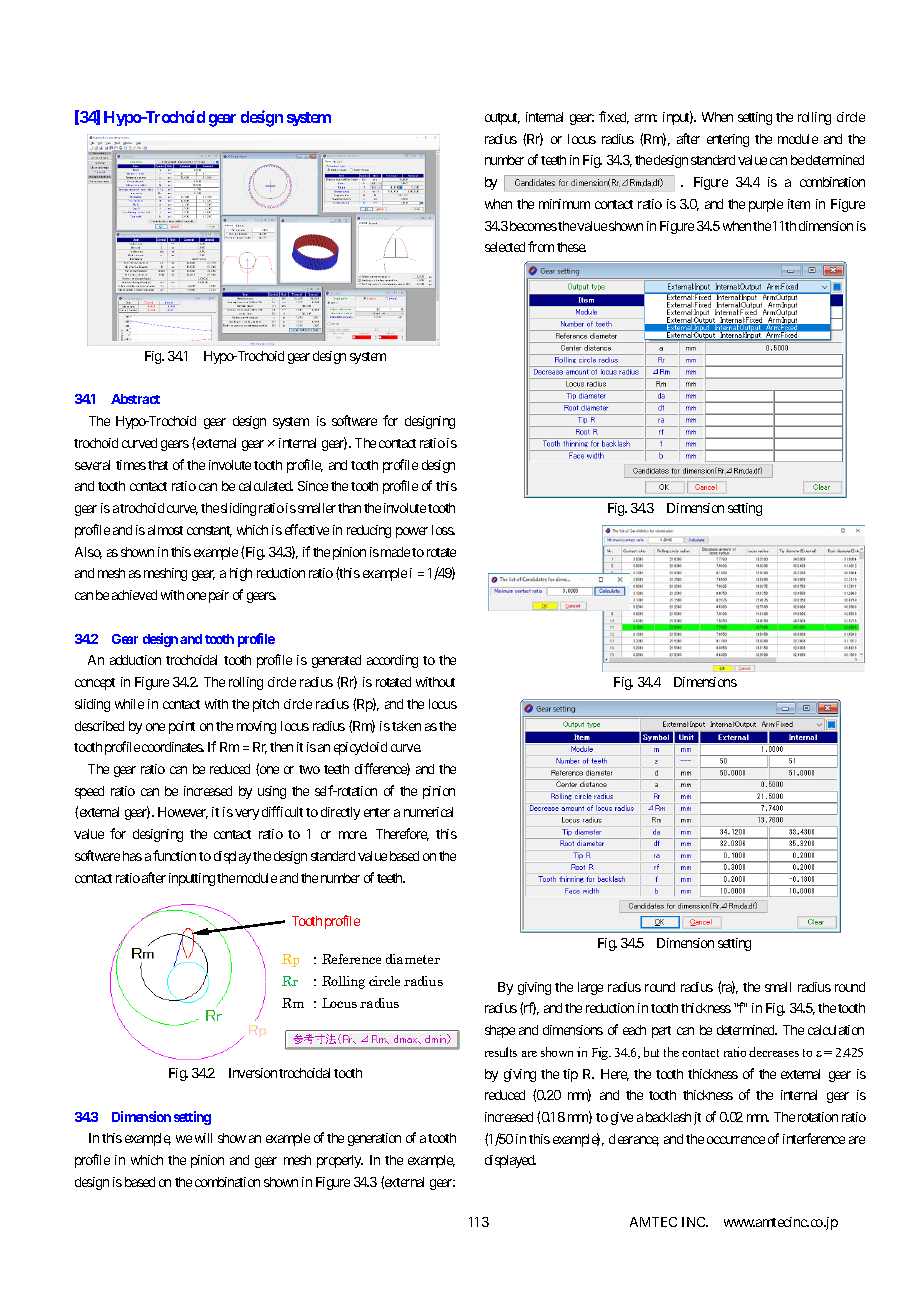 The width and height of the document is (924, 1307). What do you see at coordinates (564, 204) in the document?
I see `minimum` at bounding box center [564, 204].
